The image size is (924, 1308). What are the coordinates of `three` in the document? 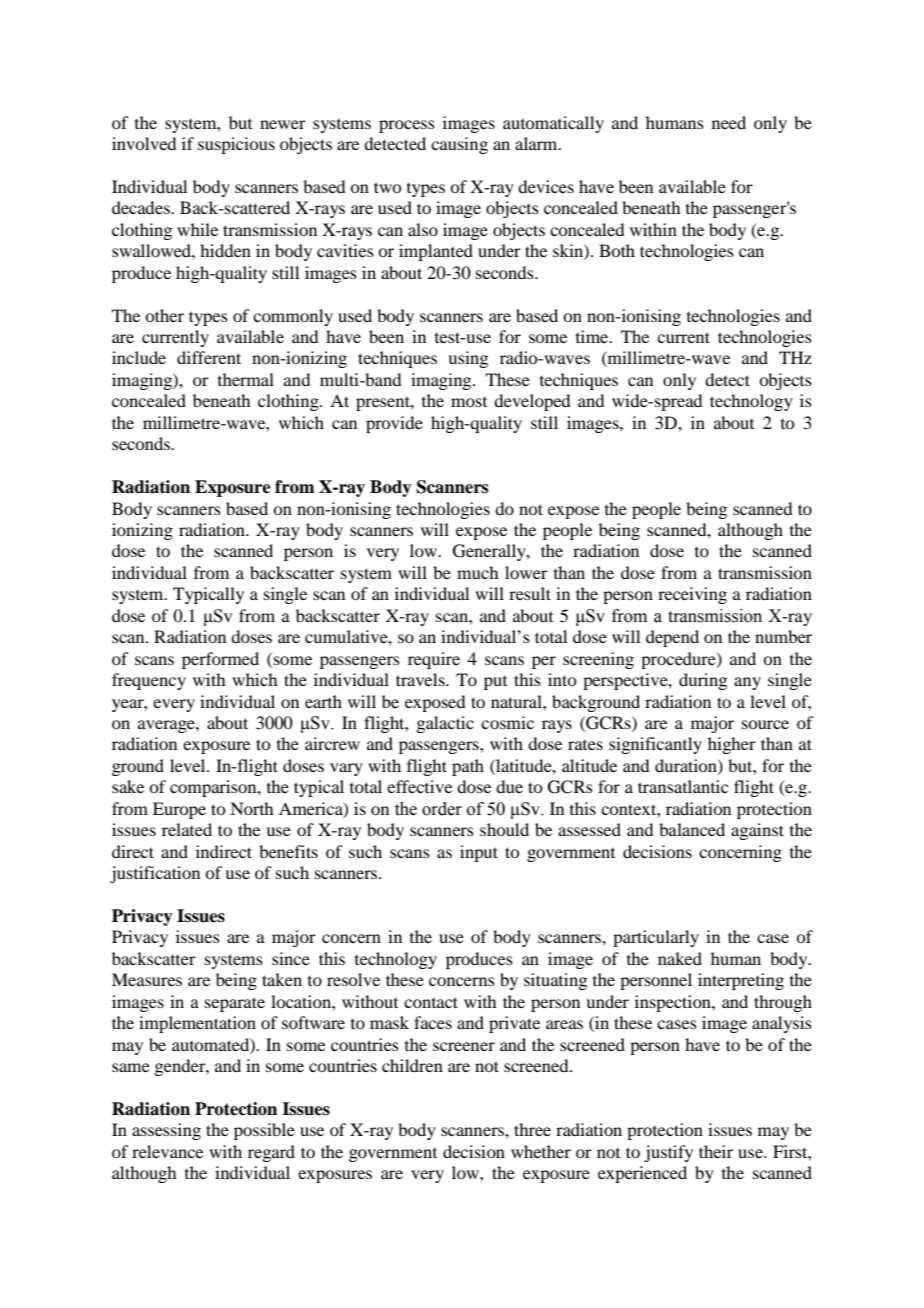 It's located at (532, 1129).
